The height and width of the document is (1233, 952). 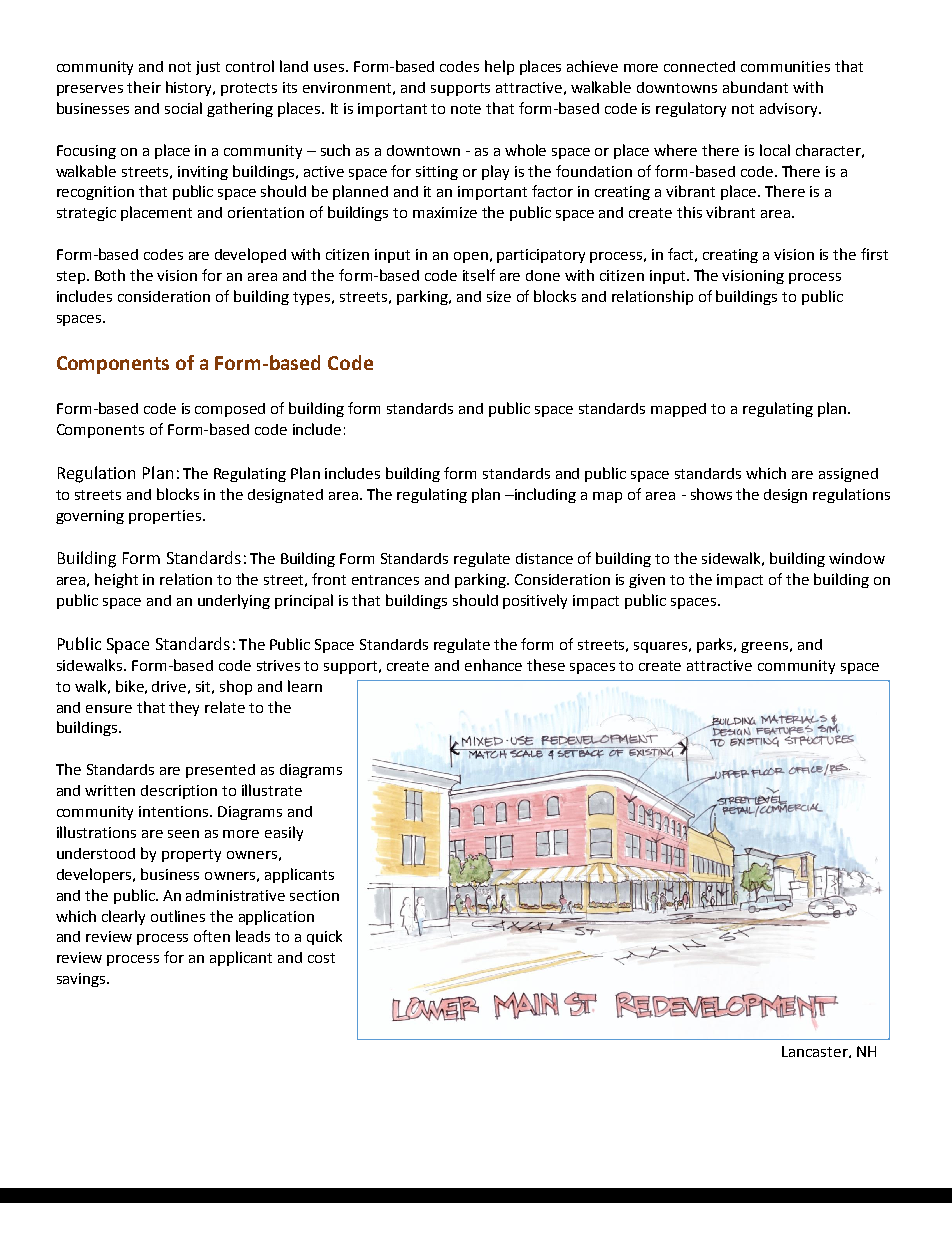 What do you see at coordinates (544, 558) in the document?
I see `distance` at bounding box center [544, 558].
